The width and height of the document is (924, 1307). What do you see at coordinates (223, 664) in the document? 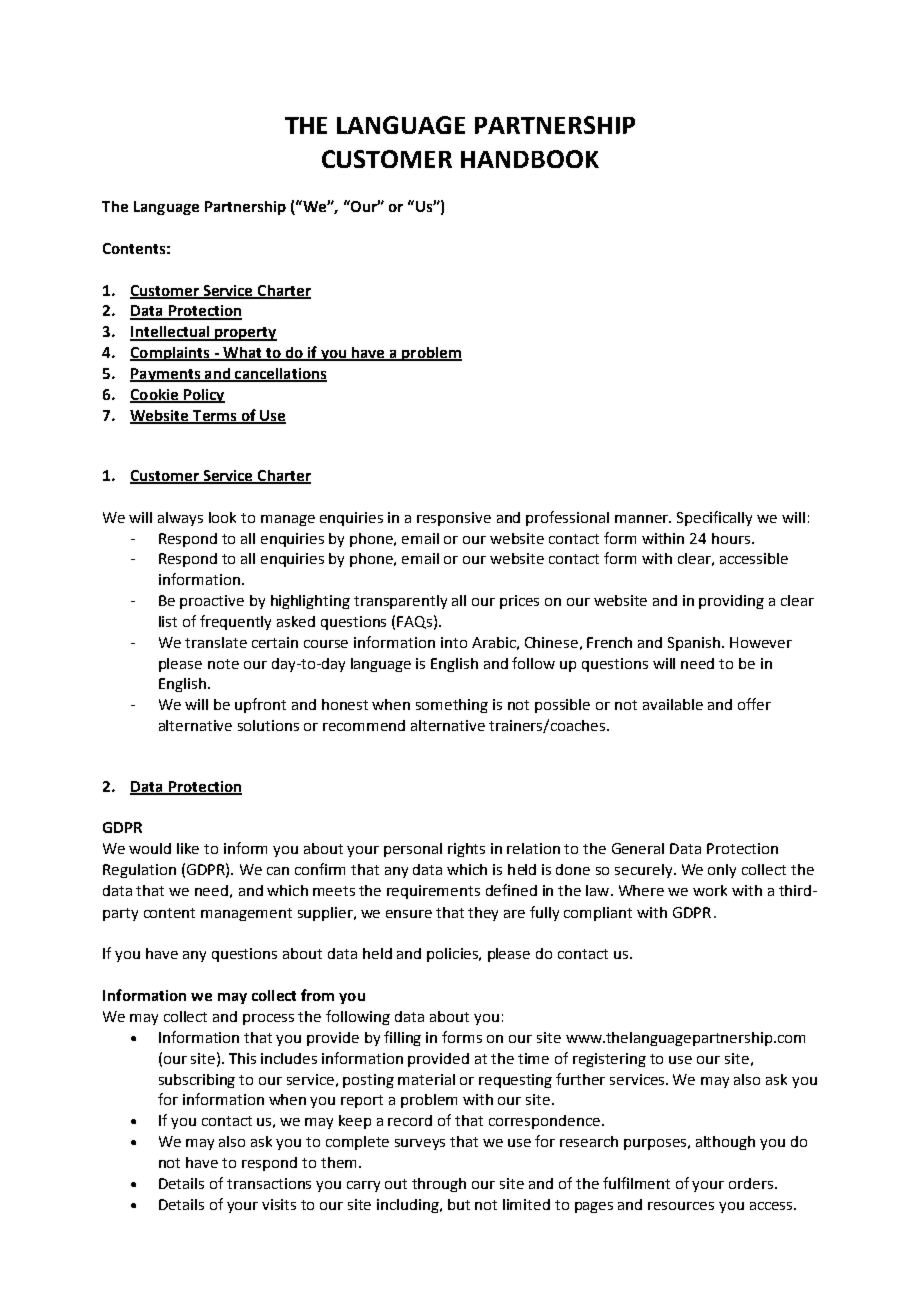
I see `note` at bounding box center [223, 664].
